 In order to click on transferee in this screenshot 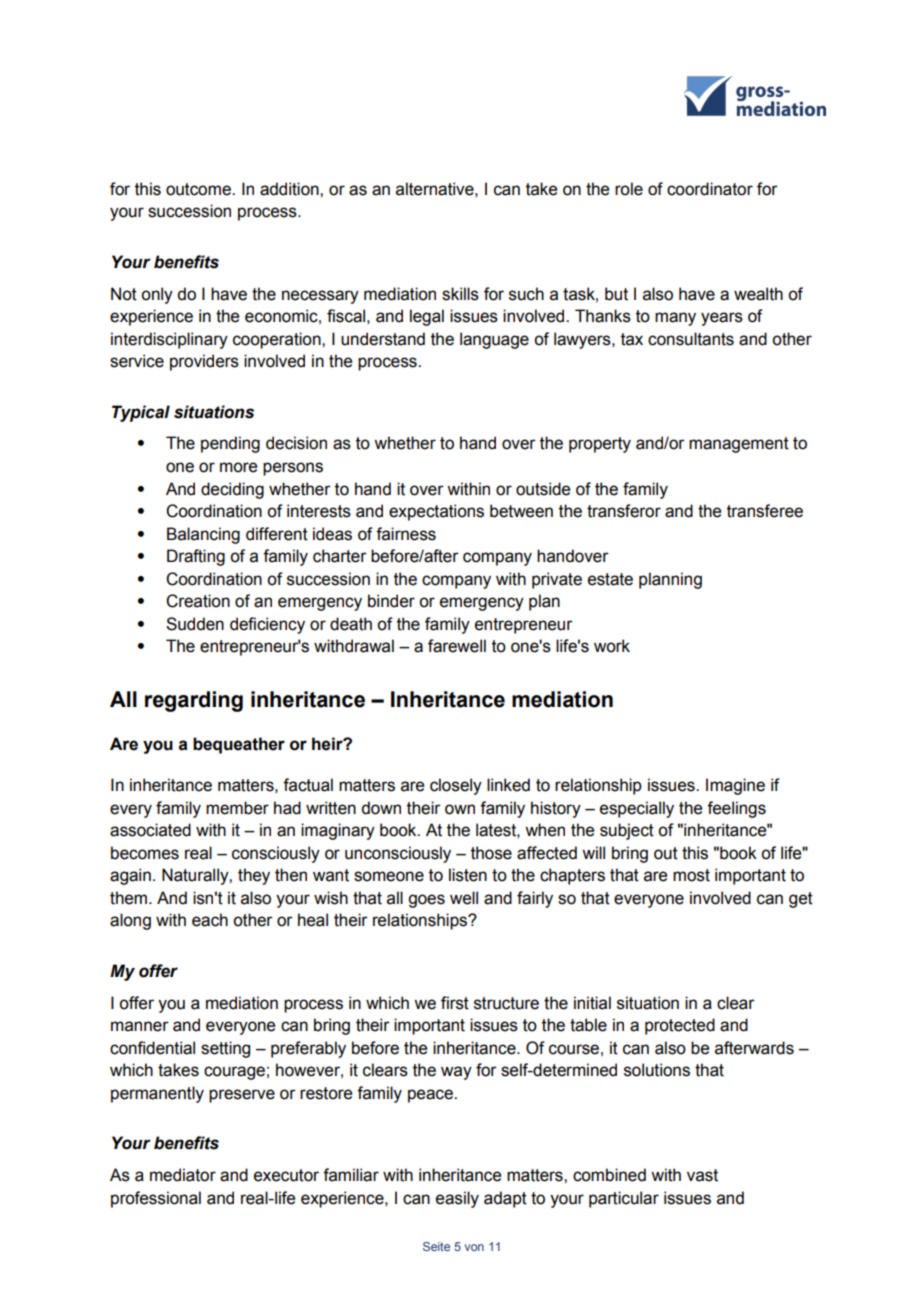, I will do `click(765, 511)`.
